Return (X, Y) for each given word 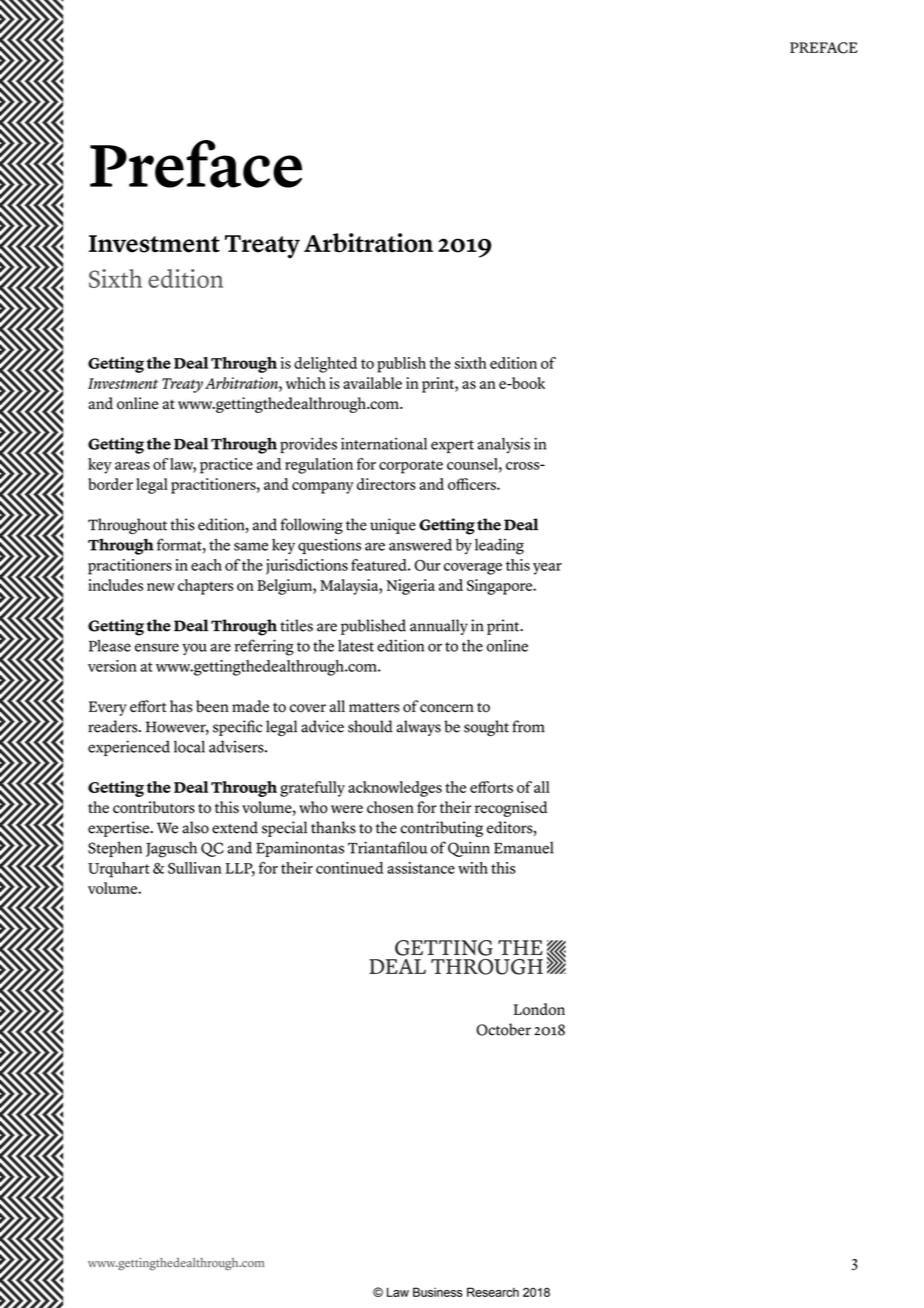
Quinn (469, 849)
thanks (333, 827)
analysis (504, 446)
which (306, 383)
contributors (154, 807)
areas (132, 466)
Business (438, 1292)
